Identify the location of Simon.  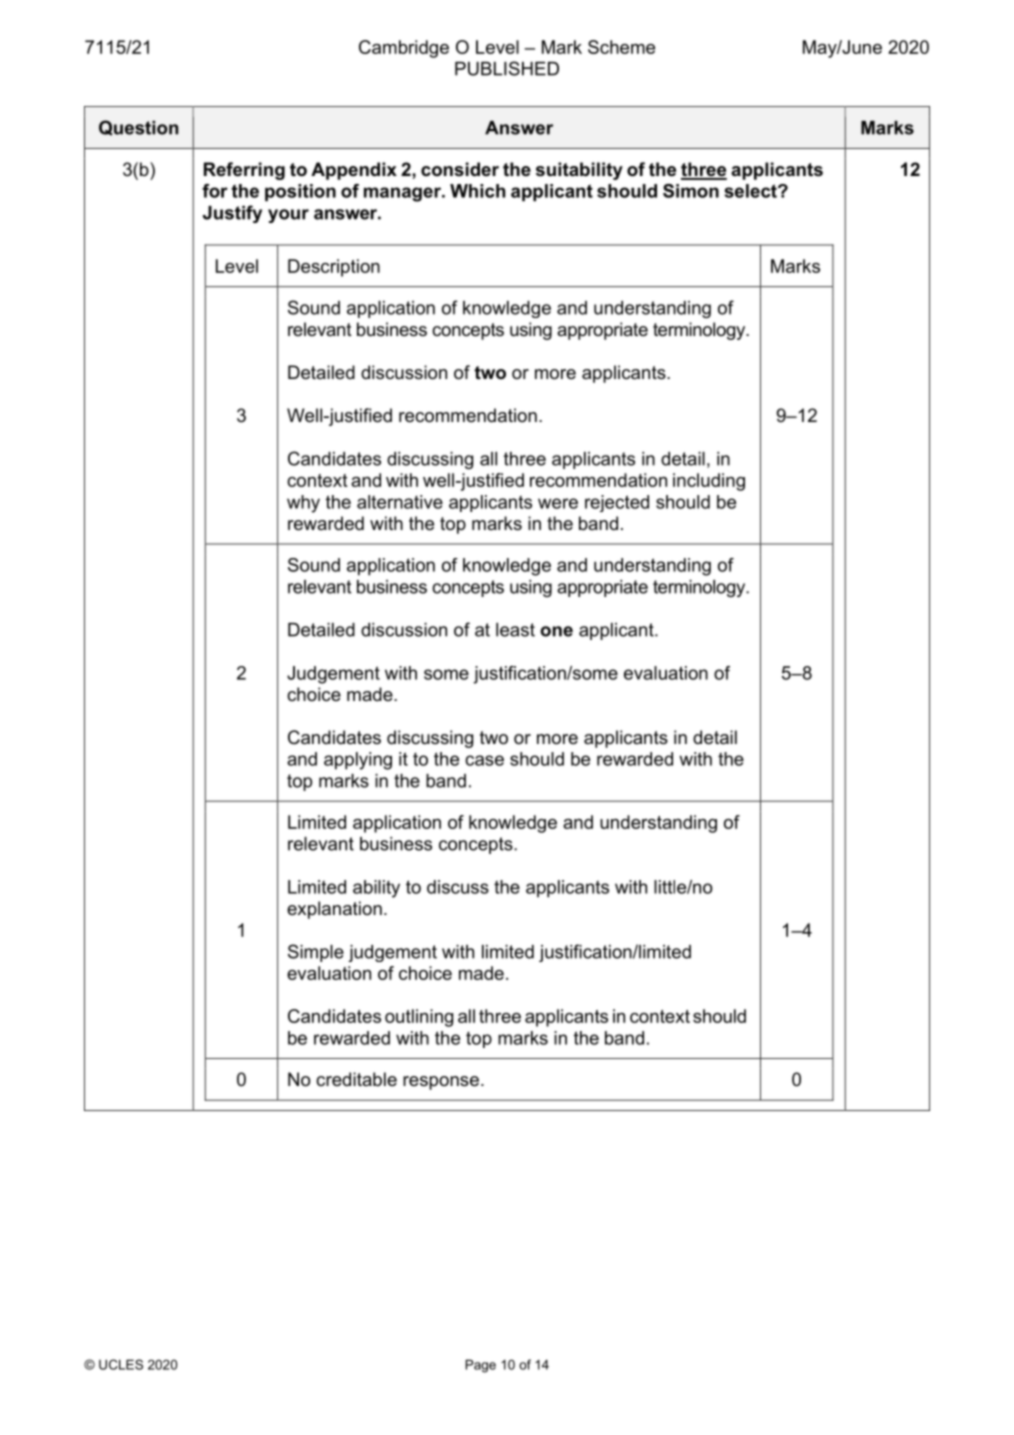
(691, 191).
